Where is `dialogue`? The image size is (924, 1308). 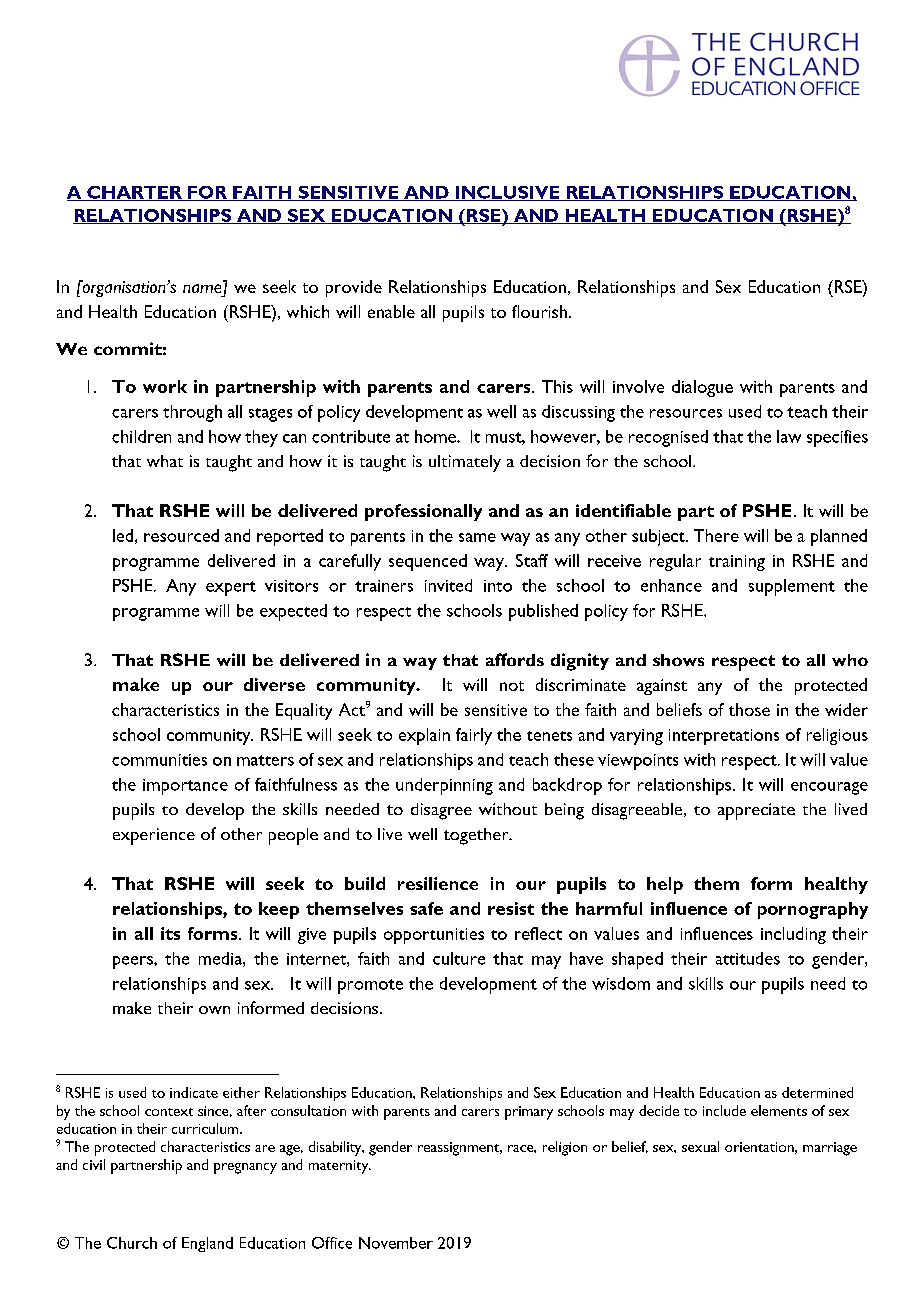
dialogue is located at coordinates (702, 388).
